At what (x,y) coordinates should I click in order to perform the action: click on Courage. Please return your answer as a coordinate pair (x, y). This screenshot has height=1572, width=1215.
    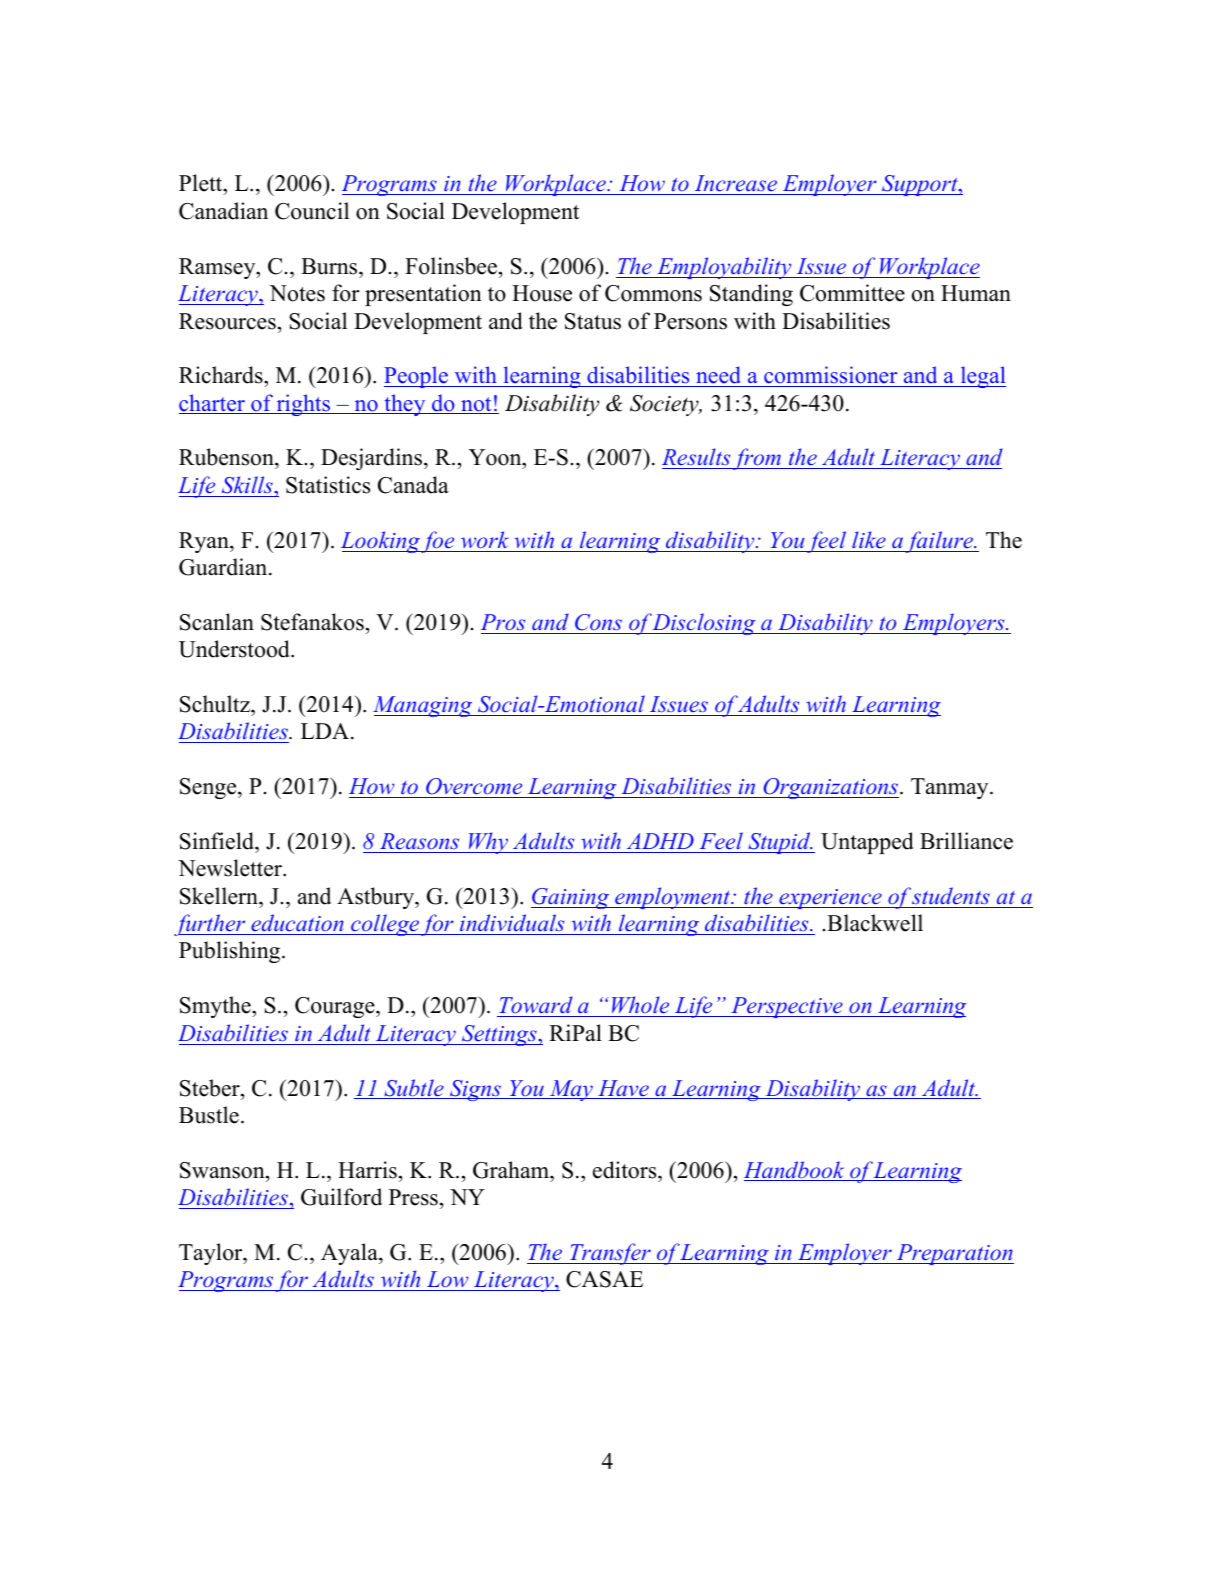
    Looking at the image, I should click on (336, 1007).
